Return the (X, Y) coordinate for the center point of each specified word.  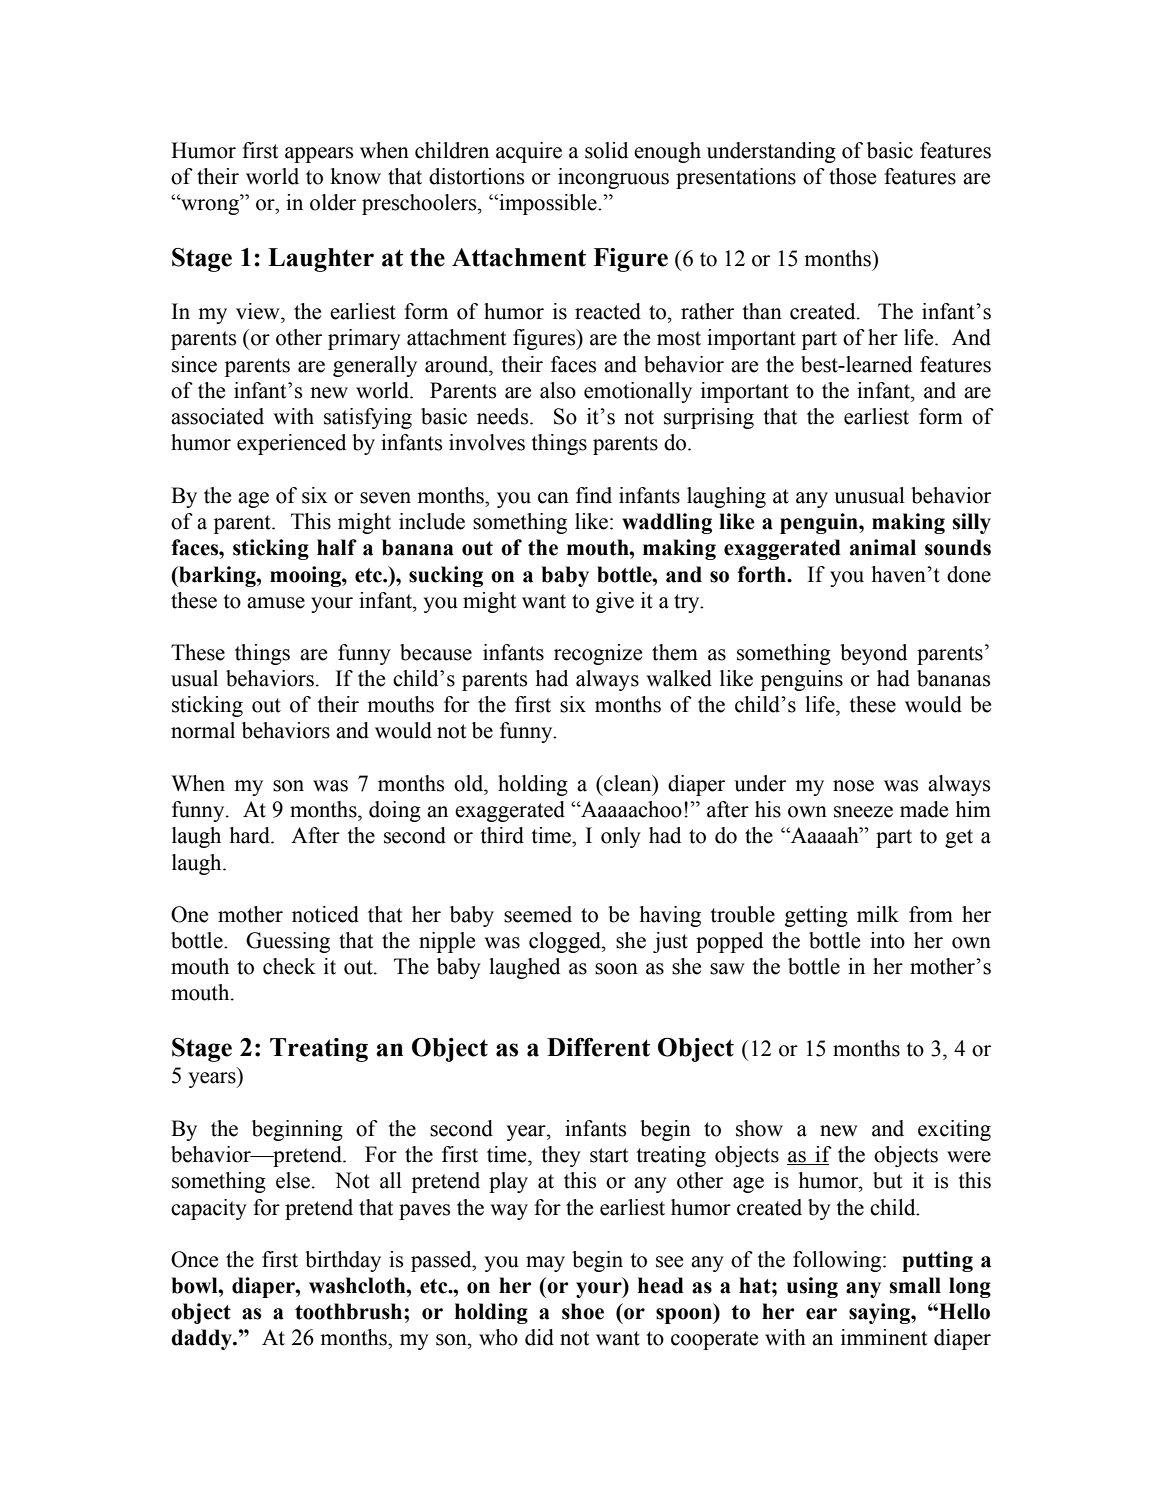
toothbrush (350, 1311)
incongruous (613, 178)
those (852, 176)
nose (853, 786)
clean (628, 783)
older (333, 202)
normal (203, 730)
